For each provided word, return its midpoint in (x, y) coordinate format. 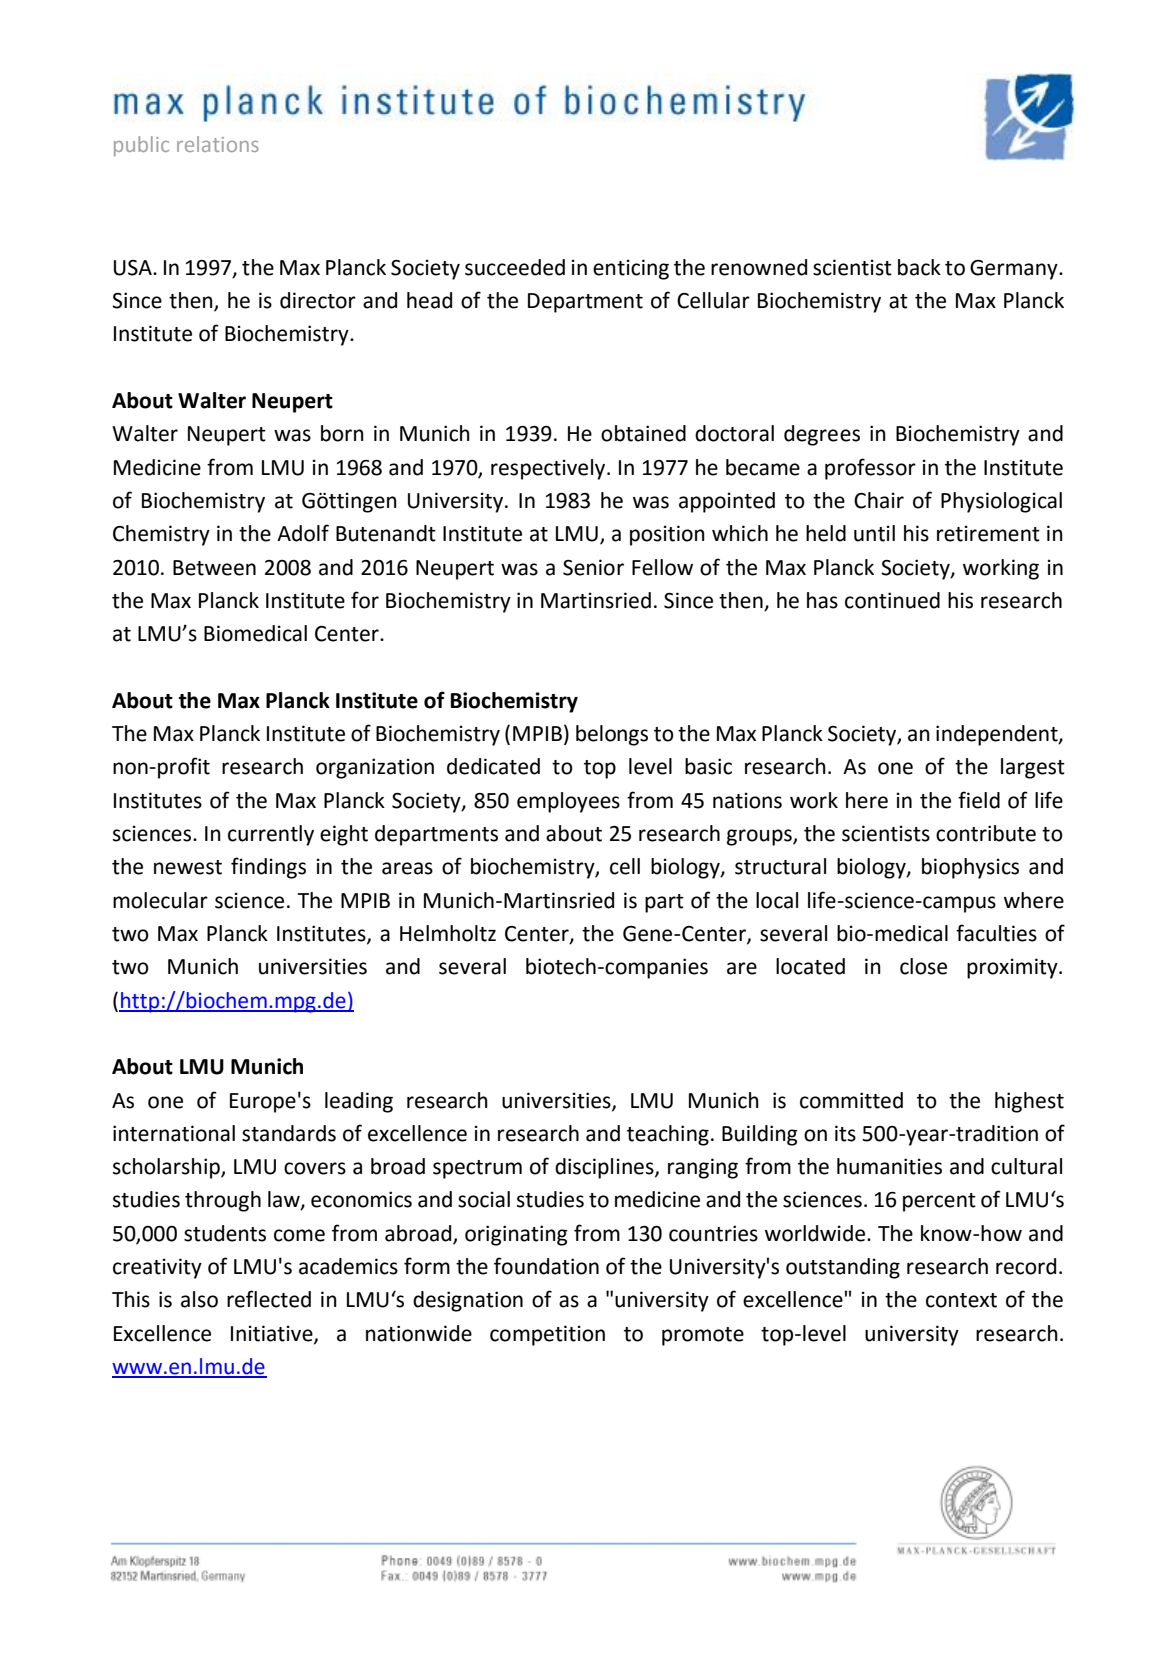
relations (218, 144)
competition (547, 1335)
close (923, 966)
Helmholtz (448, 933)
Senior (593, 567)
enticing (631, 269)
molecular (160, 900)
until (874, 533)
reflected (269, 1299)
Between (214, 568)
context (961, 1300)
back (919, 267)
